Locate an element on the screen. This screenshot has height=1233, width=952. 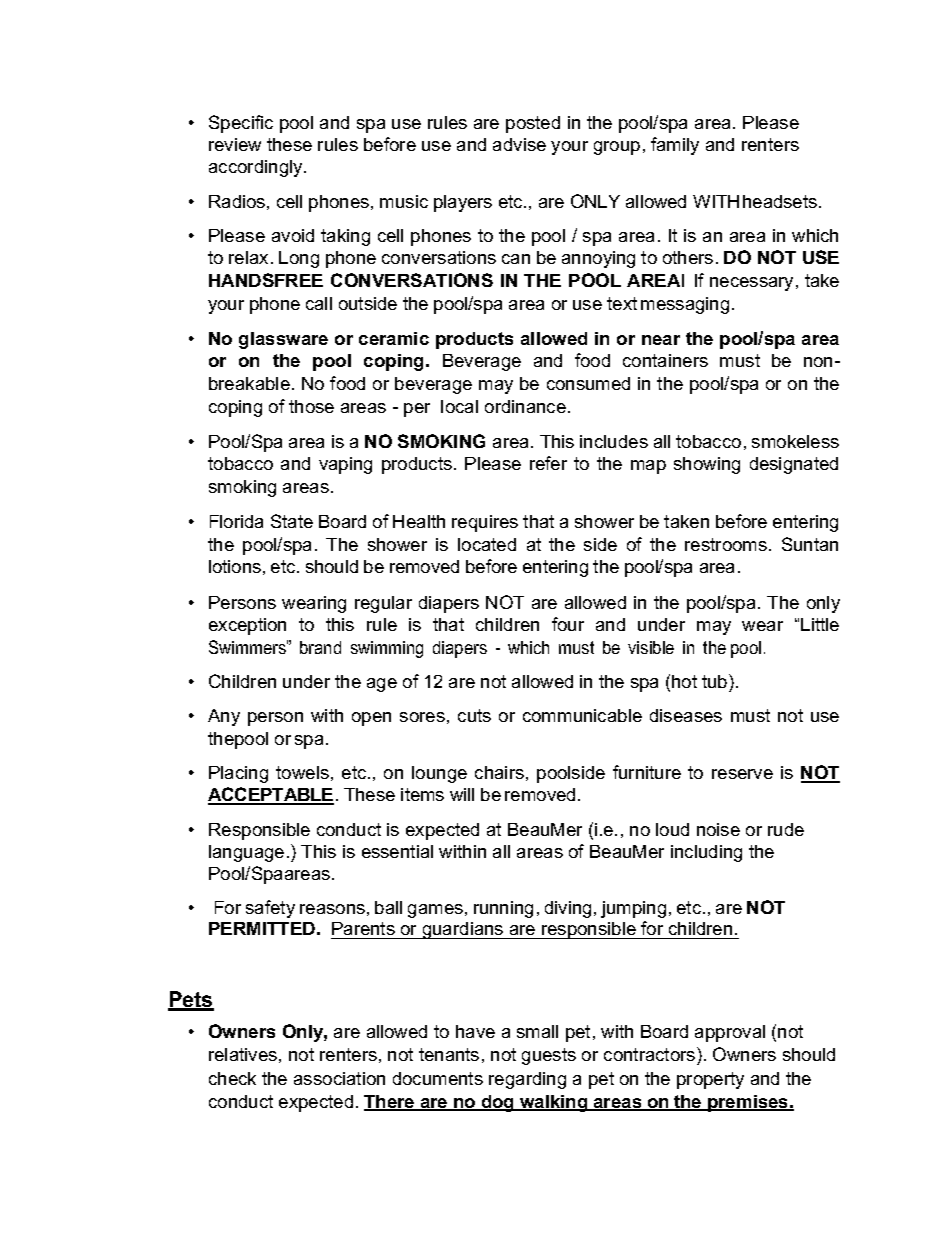
reserve is located at coordinates (742, 774).
